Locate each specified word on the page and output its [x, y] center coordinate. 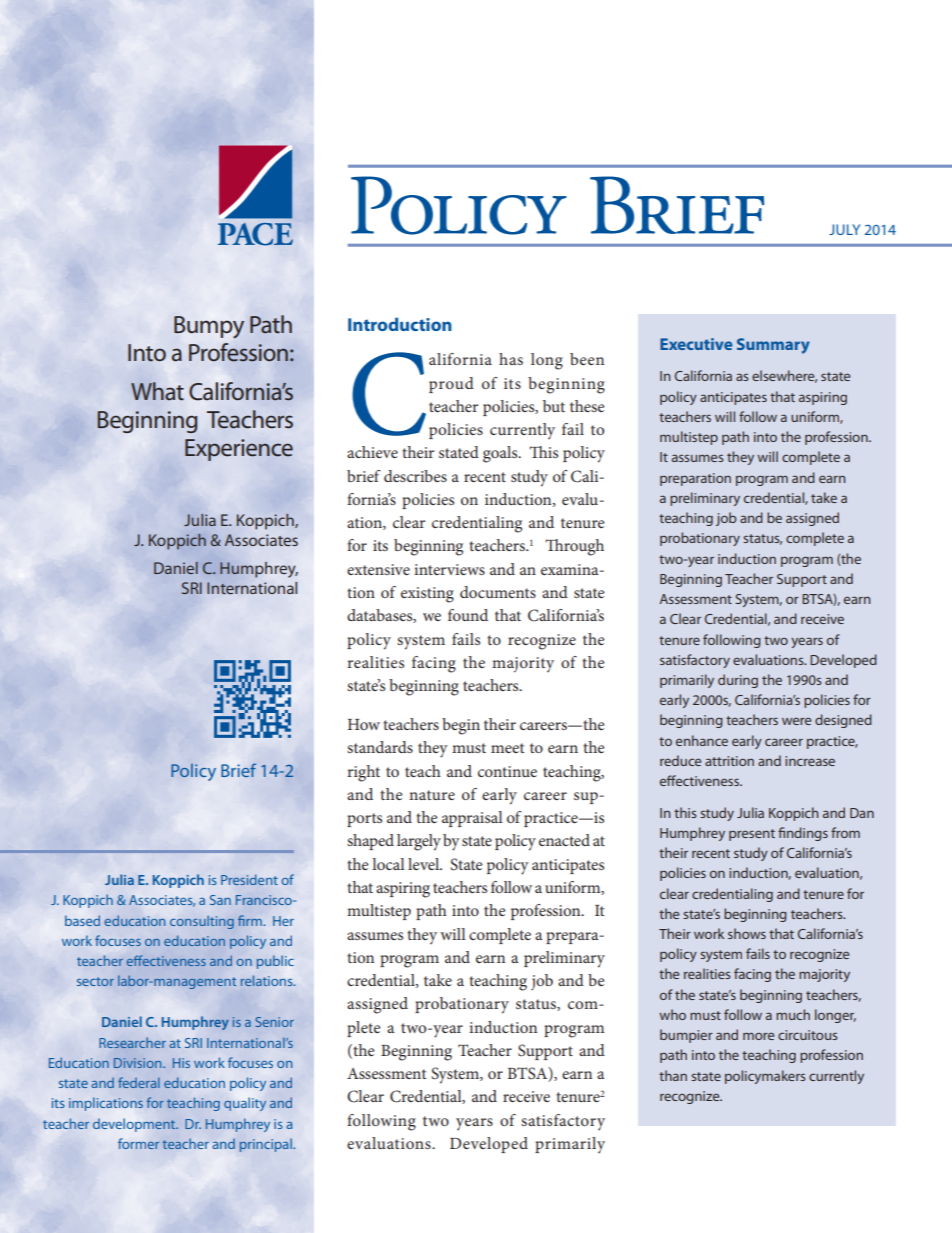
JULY [844, 229]
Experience [239, 450]
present [752, 835]
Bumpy [209, 327]
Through [574, 547]
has [511, 359]
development [135, 1125]
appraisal [472, 819]
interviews [449, 569]
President [249, 879]
